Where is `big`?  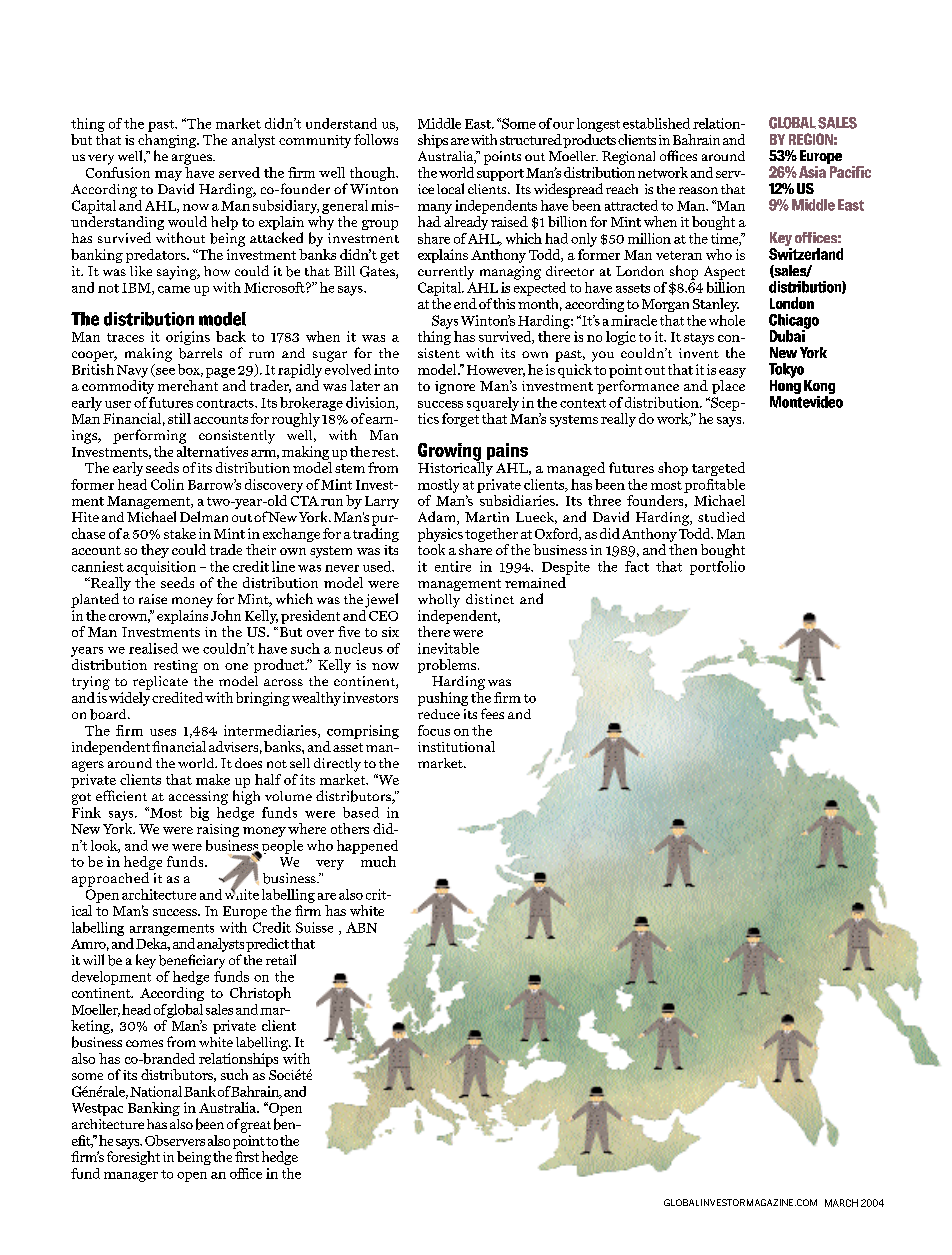
big is located at coordinates (199, 814).
